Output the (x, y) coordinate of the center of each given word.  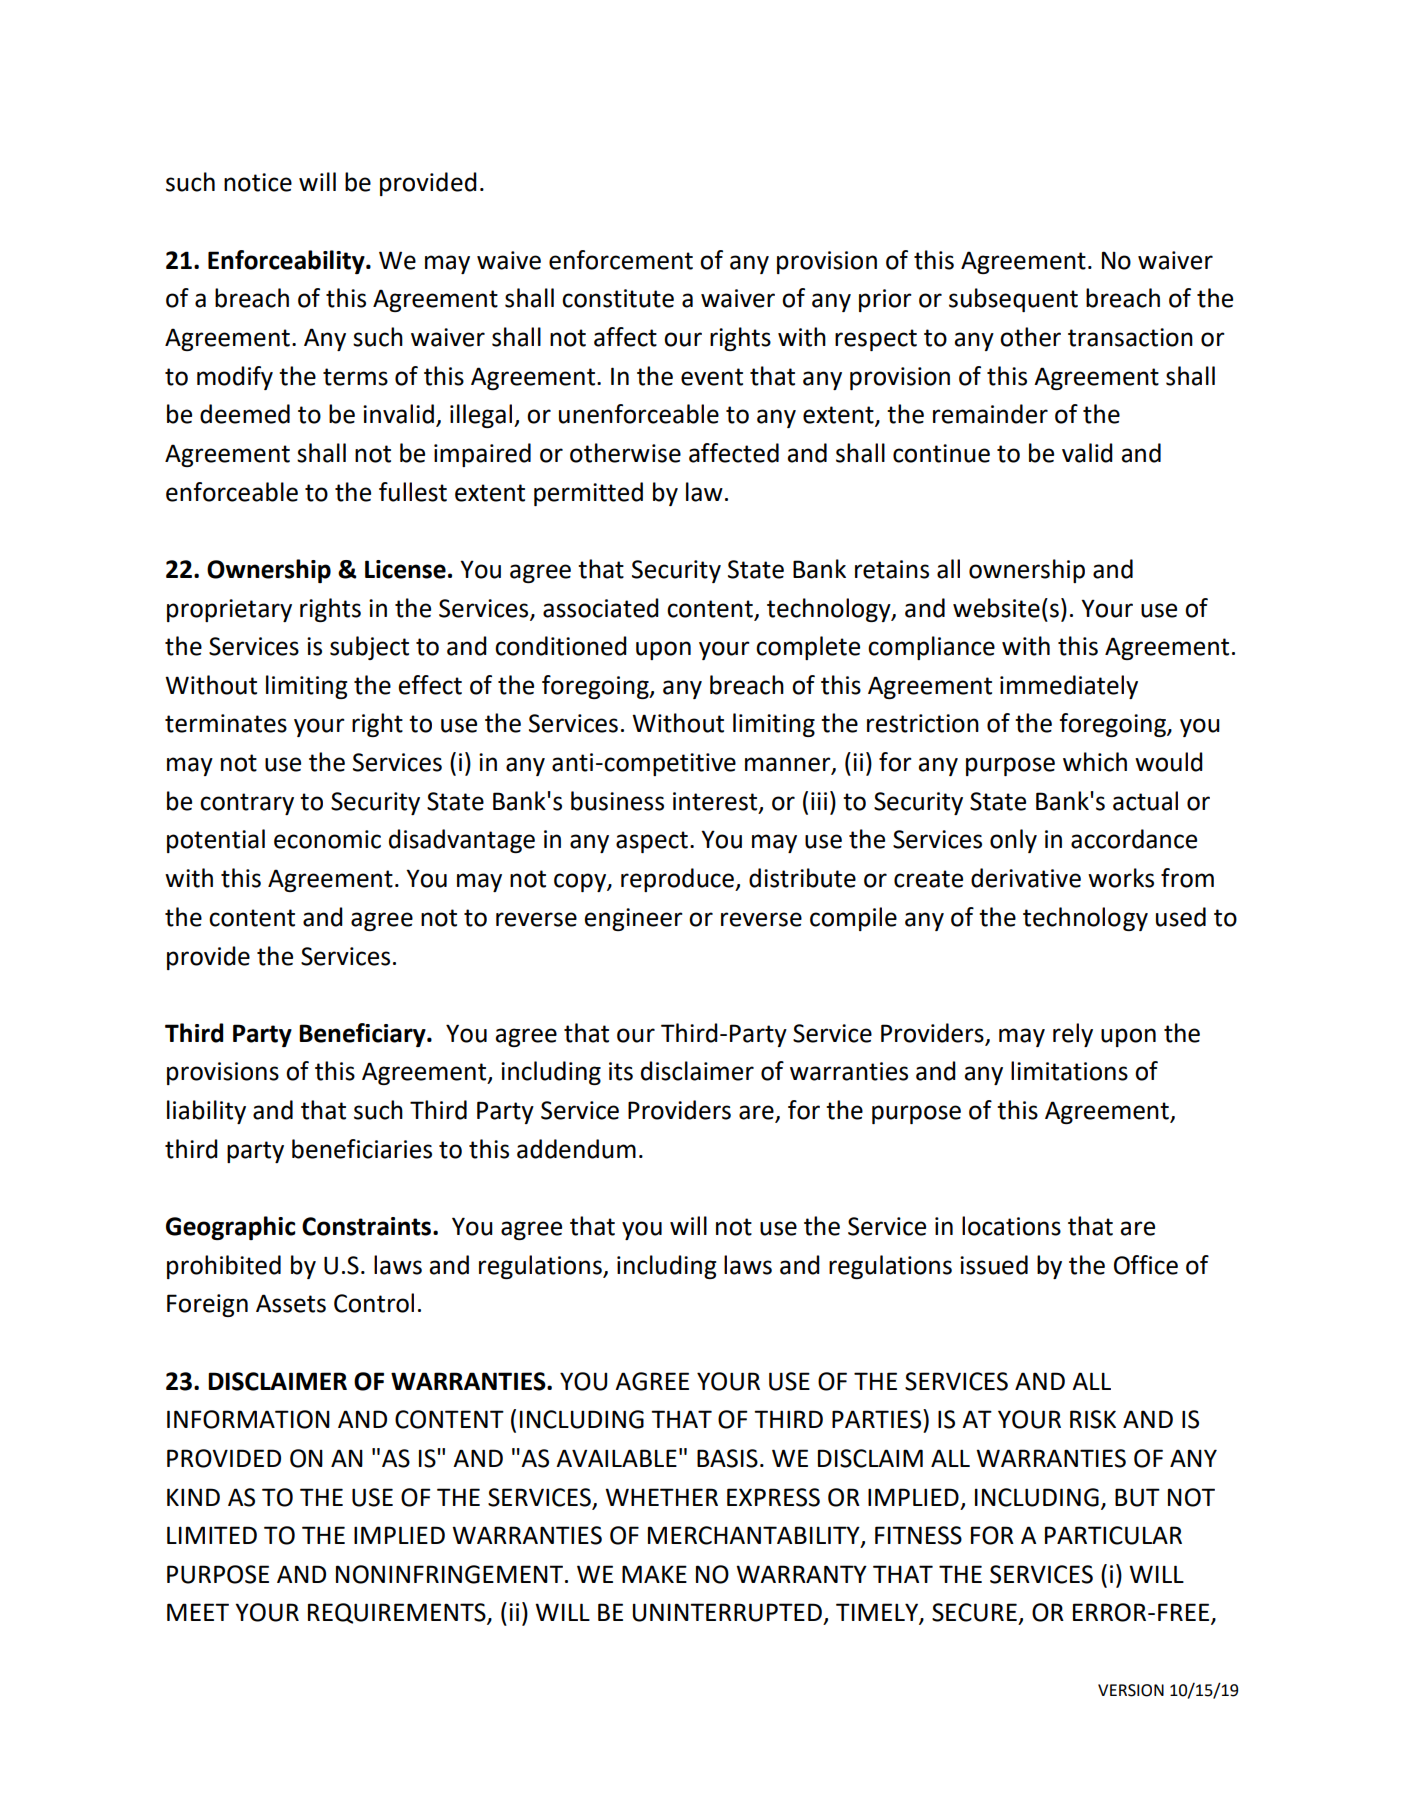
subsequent (1013, 300)
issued (994, 1265)
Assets (291, 1303)
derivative (1026, 878)
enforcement (621, 260)
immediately (1069, 687)
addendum (576, 1149)
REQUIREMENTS (398, 1614)
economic (327, 839)
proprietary (229, 610)
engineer (633, 919)
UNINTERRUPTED (727, 1612)
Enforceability (287, 262)
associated (601, 608)
